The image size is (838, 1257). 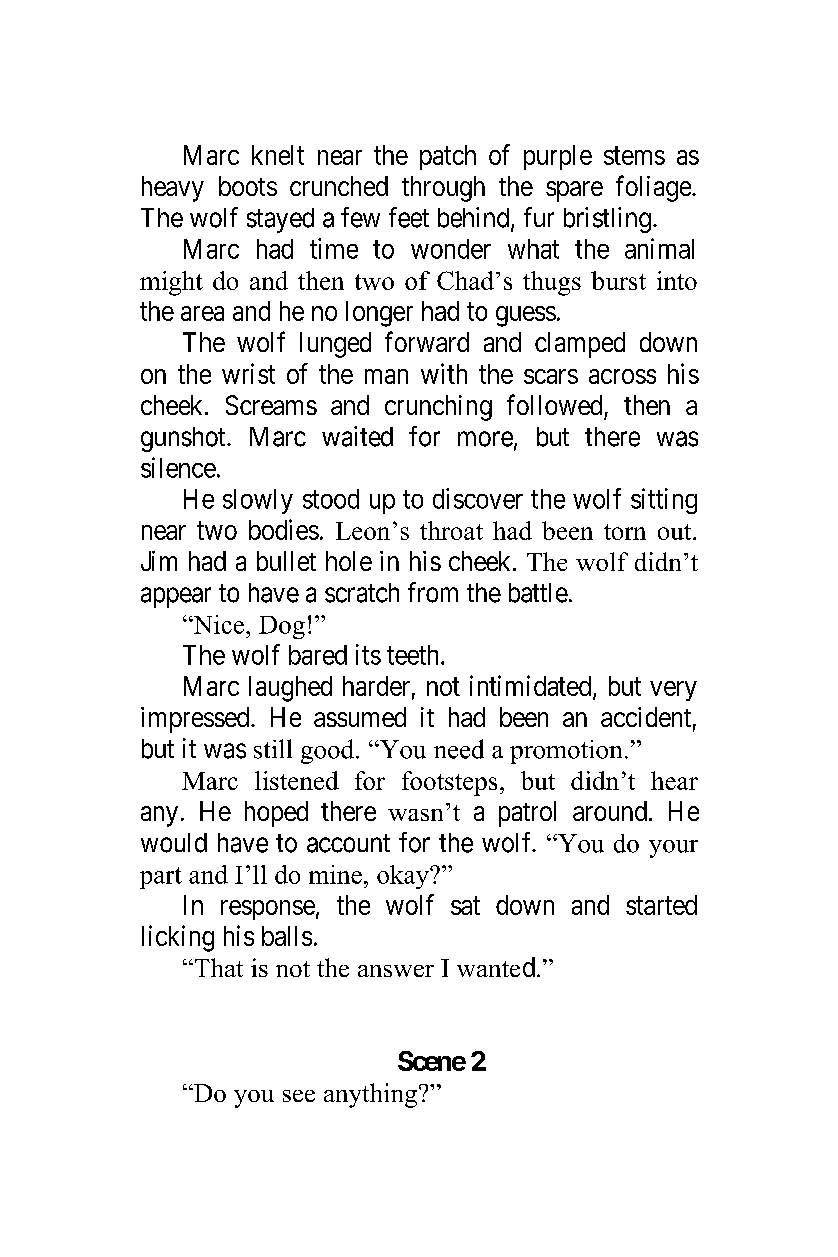 I want to click on see, so click(x=299, y=1096).
